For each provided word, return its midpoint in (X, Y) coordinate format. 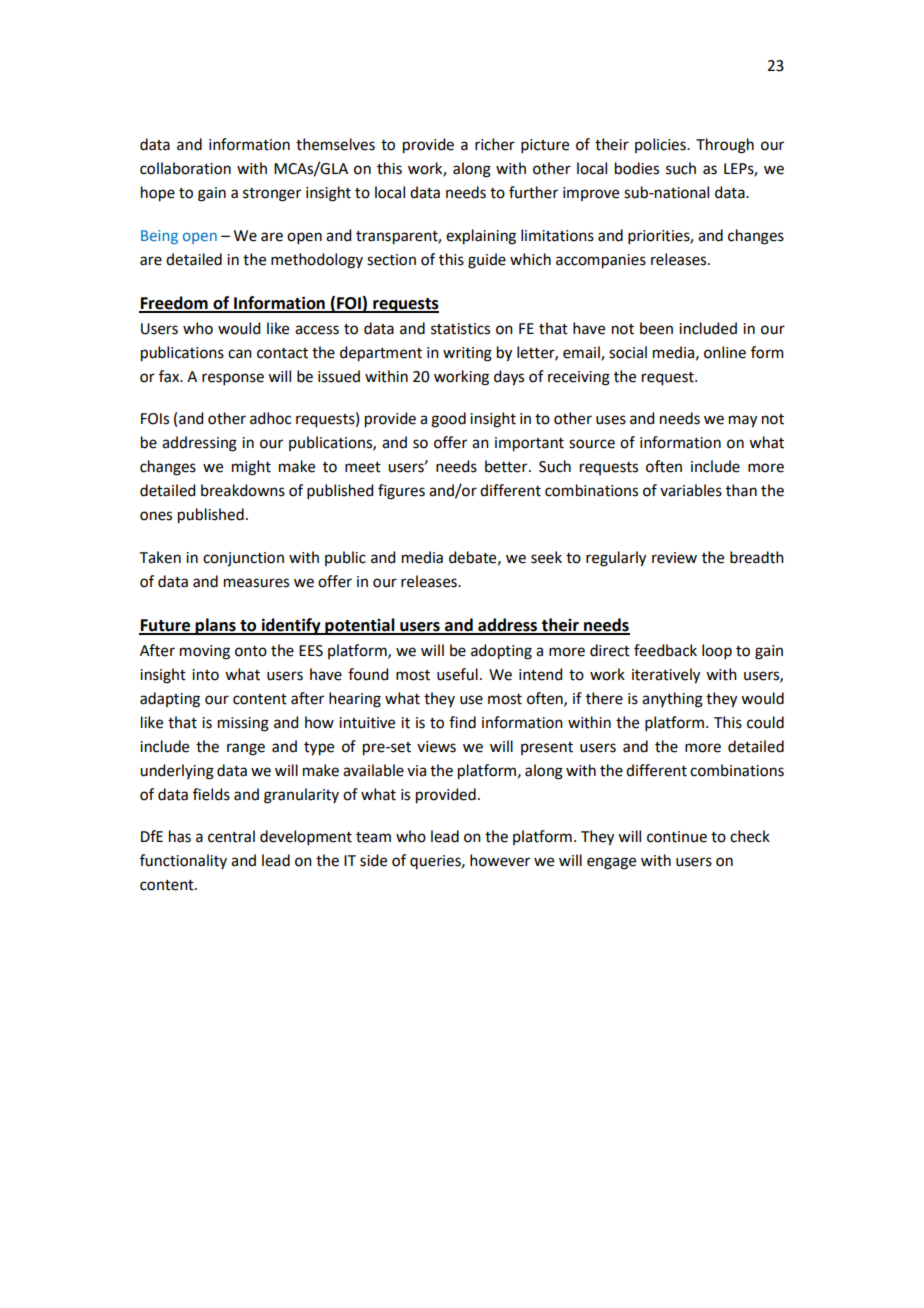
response (233, 379)
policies (661, 145)
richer (495, 144)
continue (677, 837)
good (448, 420)
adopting (501, 652)
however (500, 860)
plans (216, 626)
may (743, 421)
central (231, 836)
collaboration (185, 168)
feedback (665, 650)
